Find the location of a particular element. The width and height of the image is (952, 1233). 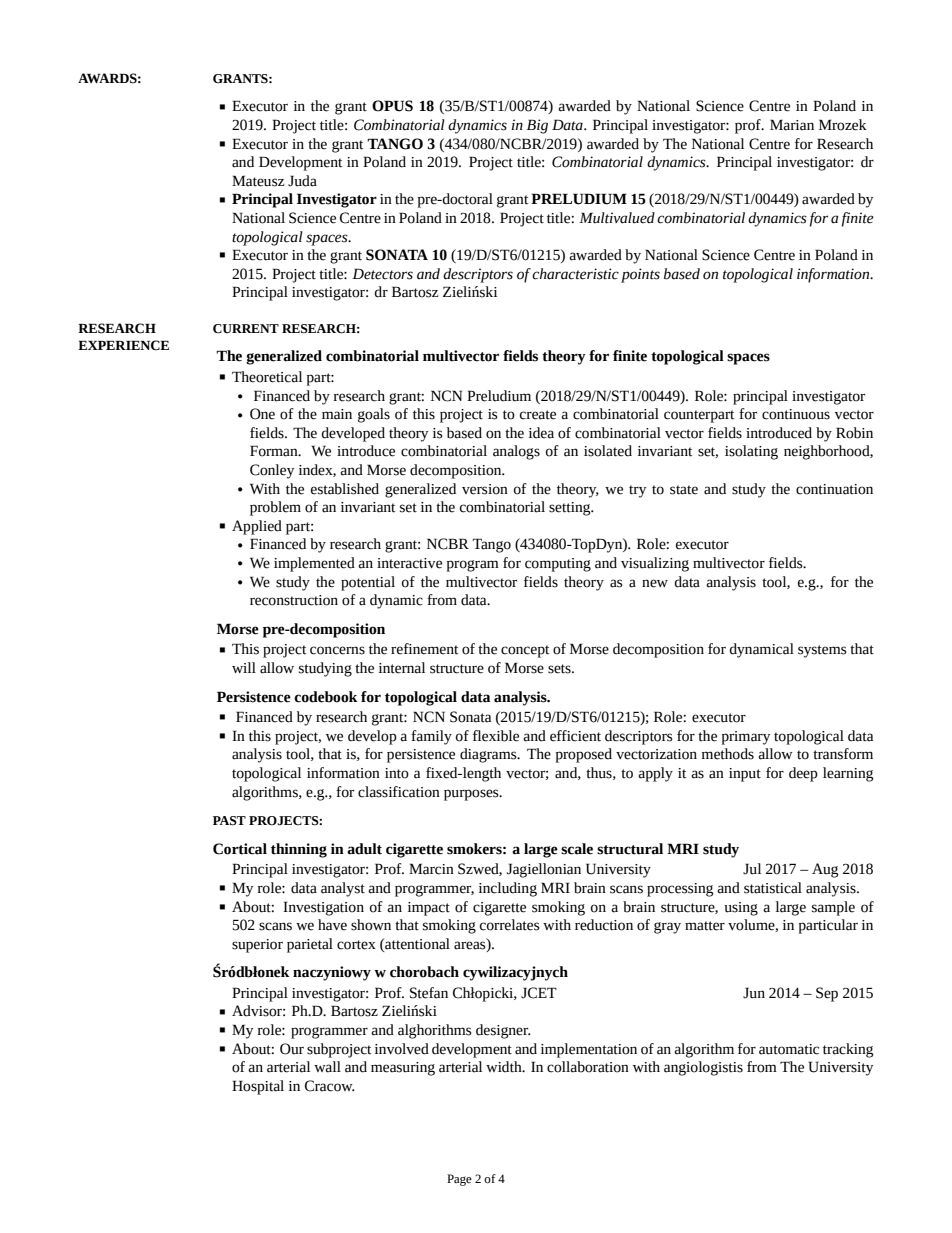

isolating is located at coordinates (751, 452).
